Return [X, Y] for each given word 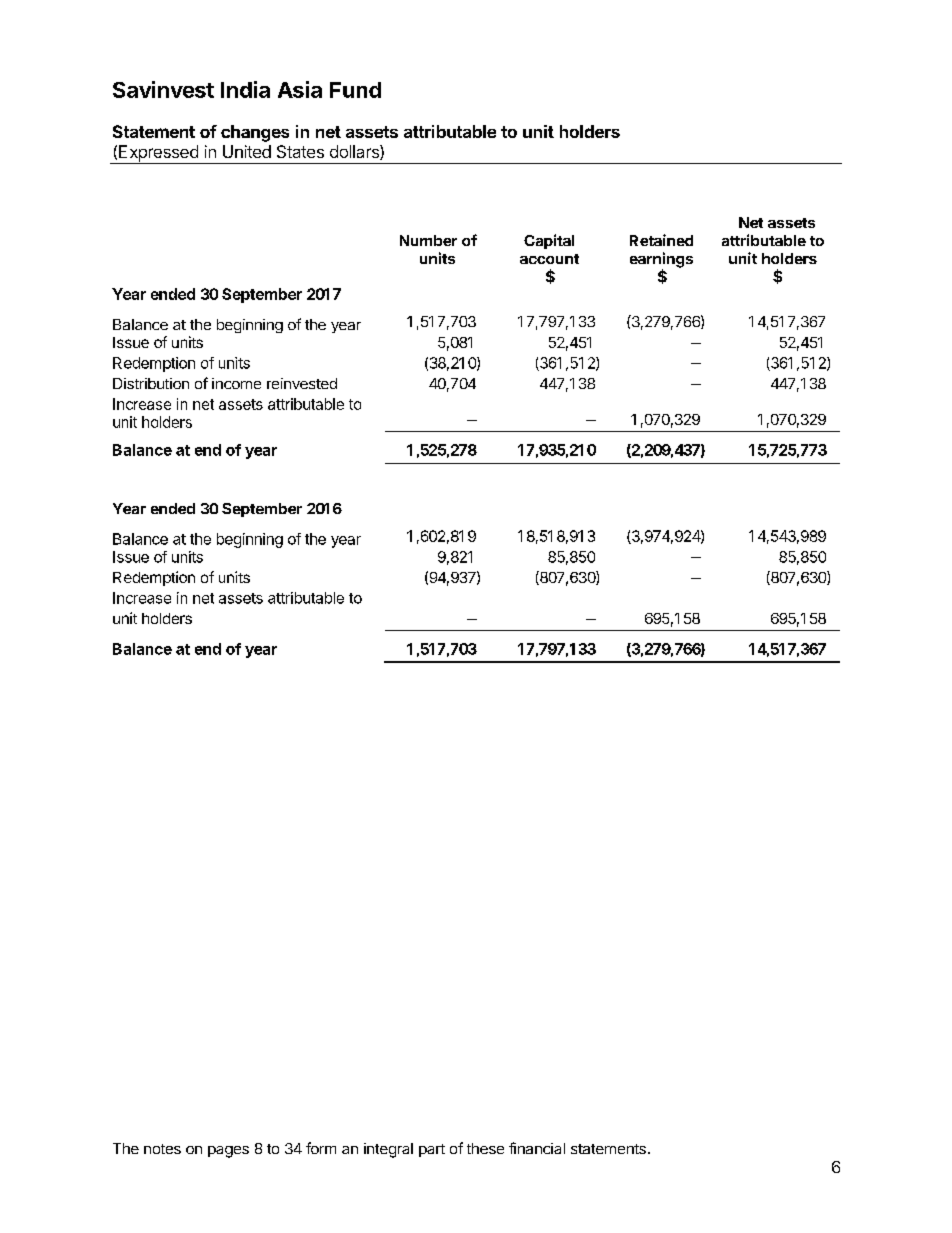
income [236, 383]
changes [255, 133]
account [549, 259]
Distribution [151, 383]
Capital [549, 241]
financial [537, 1148]
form [321, 1148]
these [485, 1148]
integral [388, 1150]
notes [162, 1149]
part [432, 1150]
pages [228, 1152]
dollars [355, 152]
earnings [661, 261]
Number [428, 240]
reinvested [302, 383]
